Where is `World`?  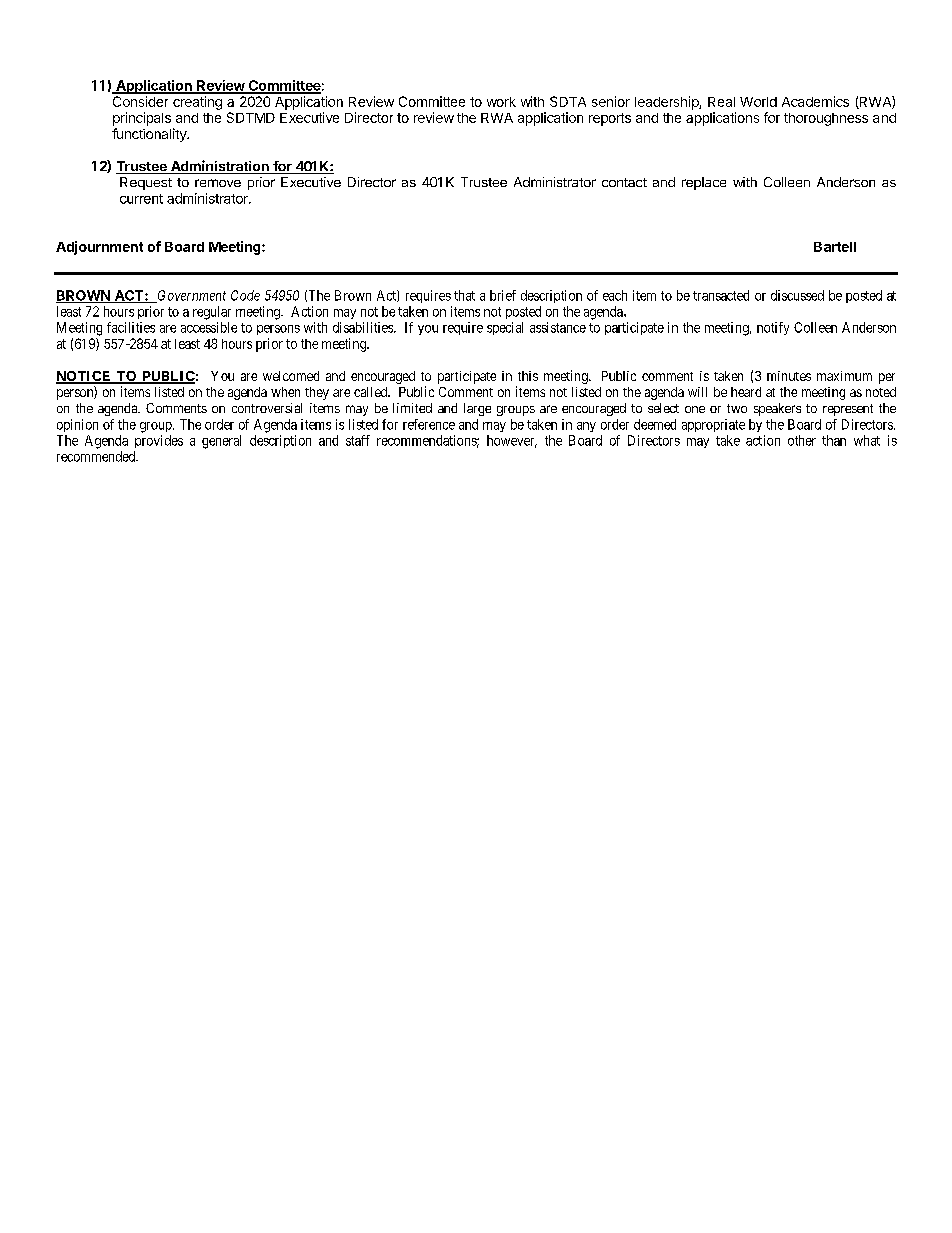
World is located at coordinates (758, 102).
